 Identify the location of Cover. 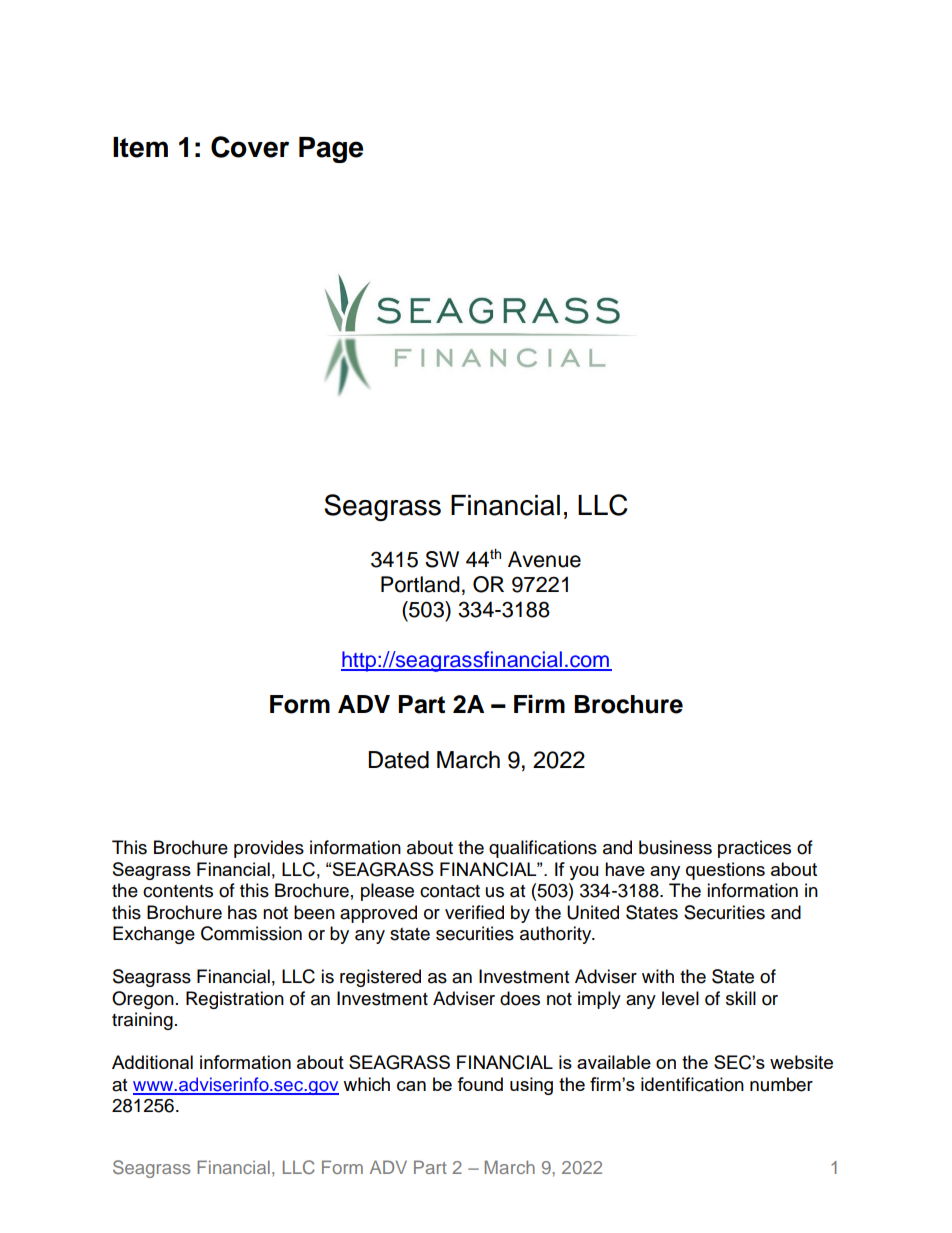
(250, 147).
